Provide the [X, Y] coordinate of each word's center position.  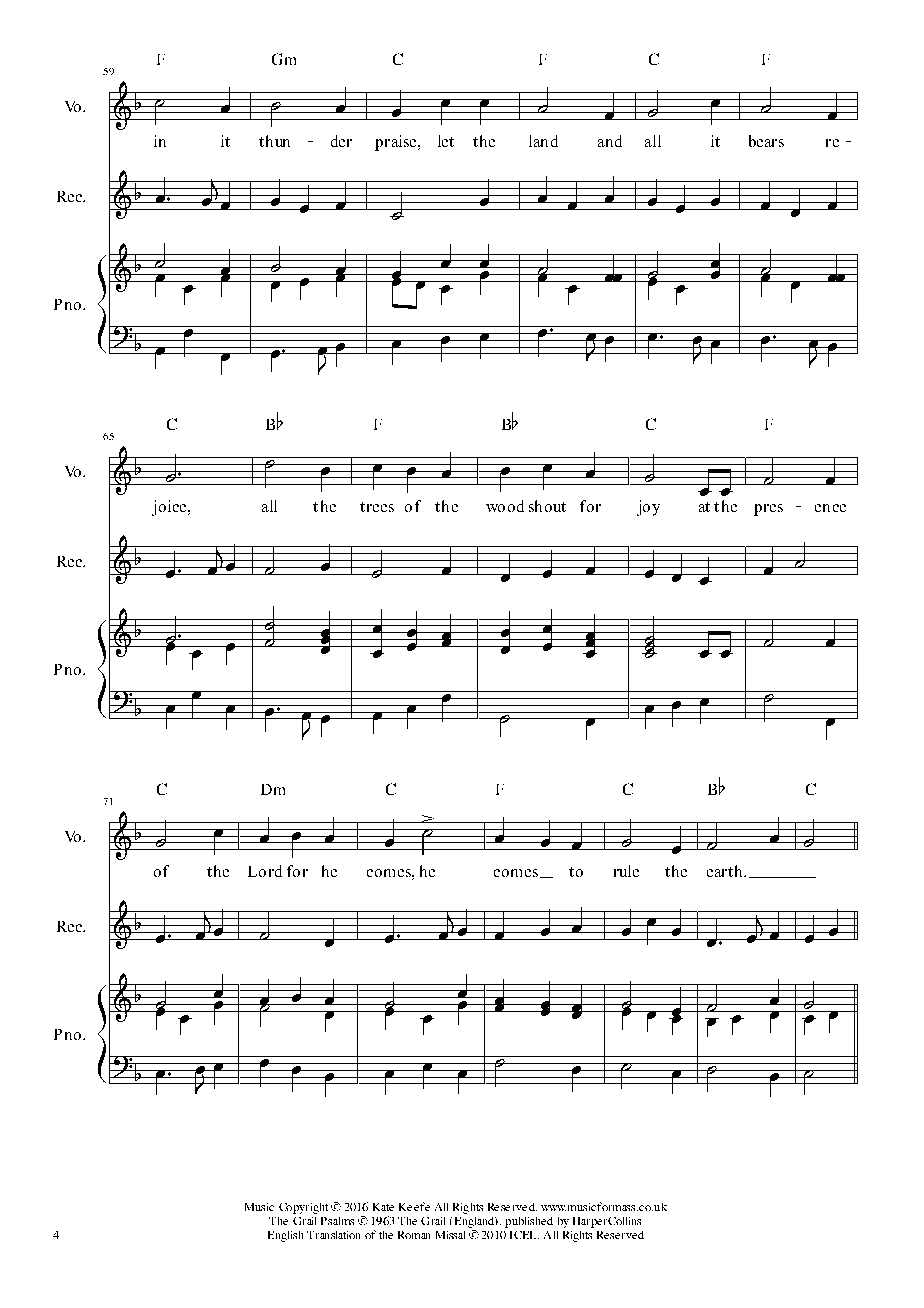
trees [377, 507]
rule [626, 871]
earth [726, 871]
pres [768, 510]
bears [766, 141]
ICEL [524, 1235]
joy [648, 508]
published [529, 1222]
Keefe [414, 1206]
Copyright [303, 1208]
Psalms [337, 1221]
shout [547, 506]
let [446, 141]
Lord [265, 871]
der [341, 141]
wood [505, 506]
